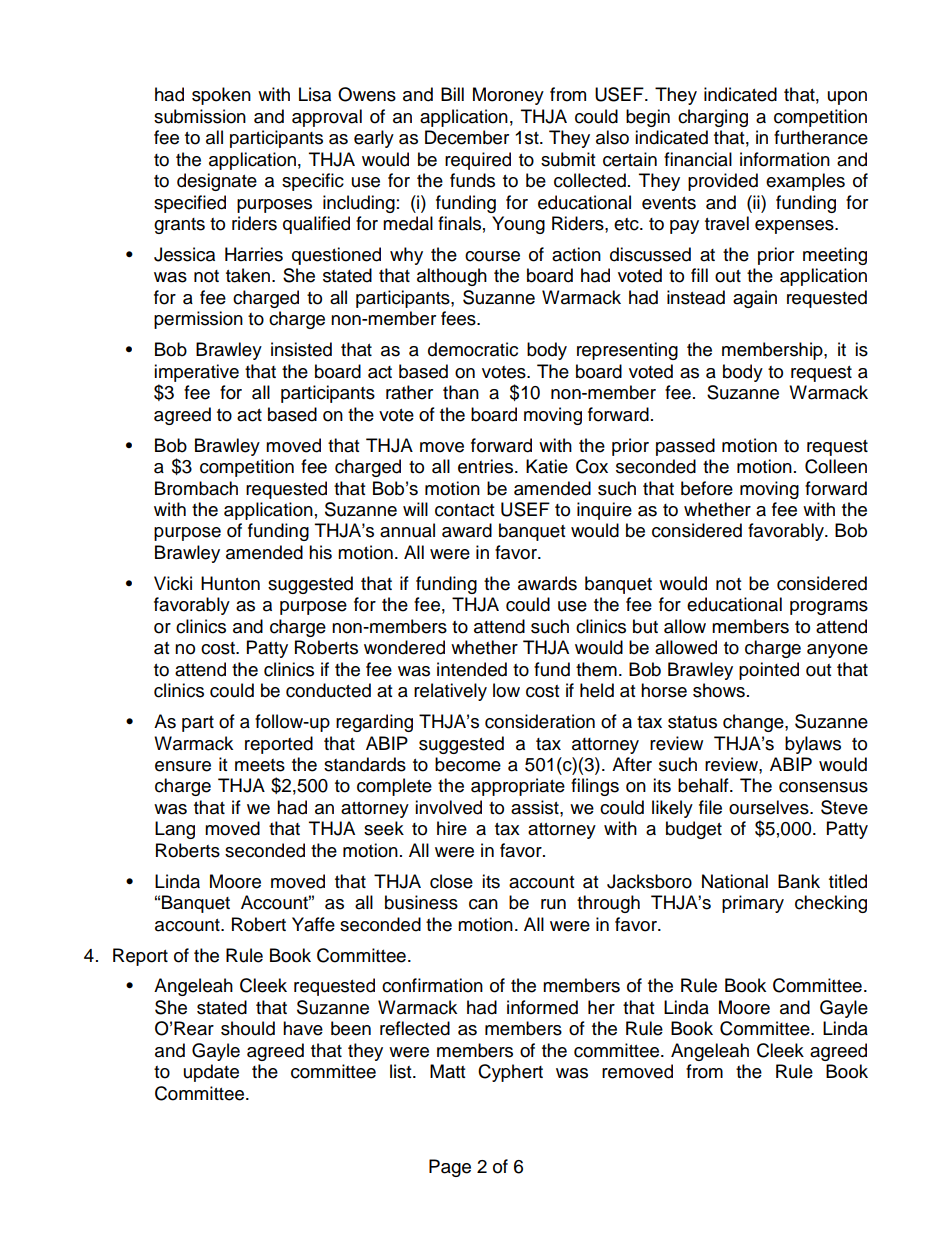 This page has width=952, height=1233. Describe the element at coordinates (785, 159) in the page. I see `information` at that location.
